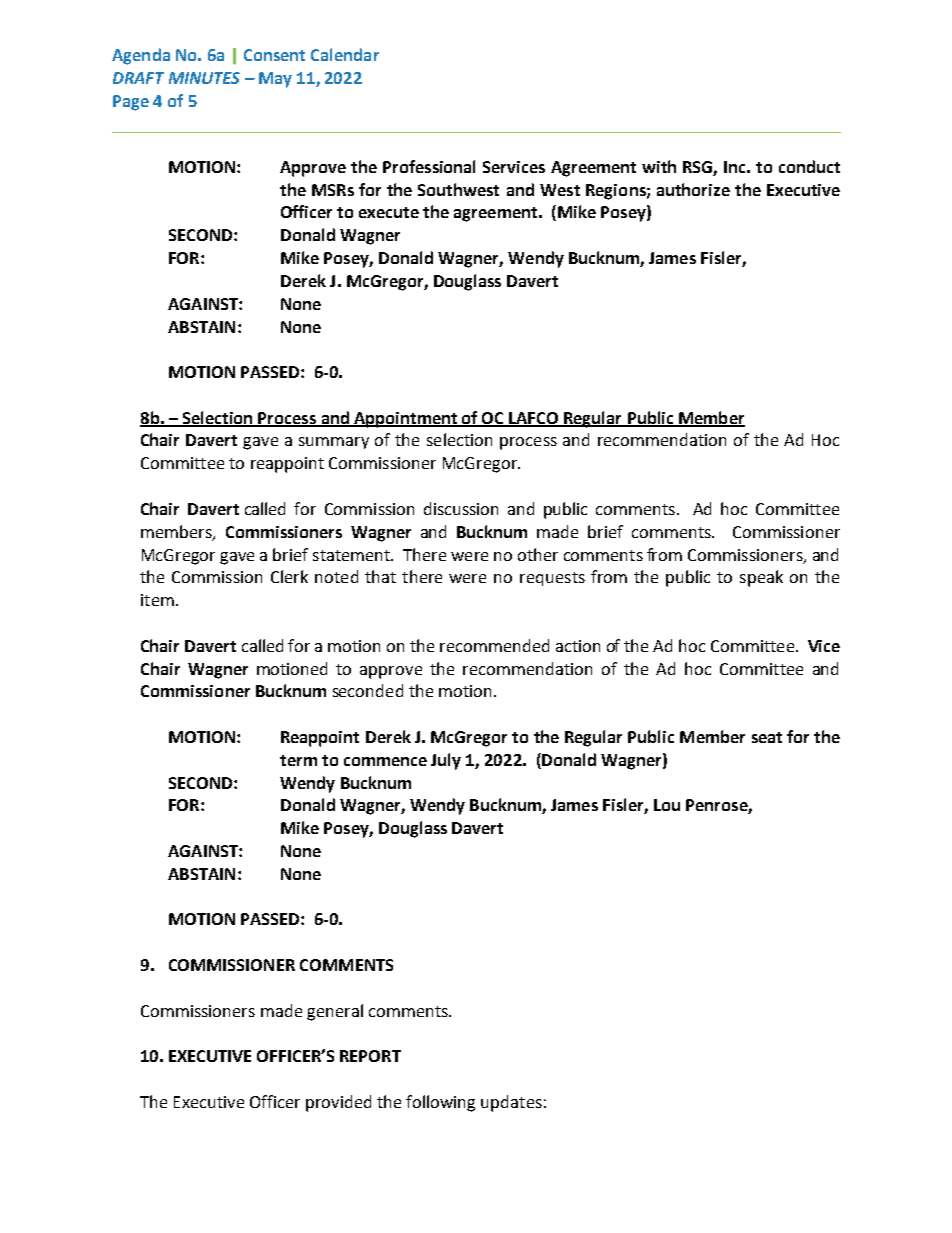 The height and width of the document is (1233, 952). Describe the element at coordinates (338, 1103) in the document. I see `provided` at that location.
